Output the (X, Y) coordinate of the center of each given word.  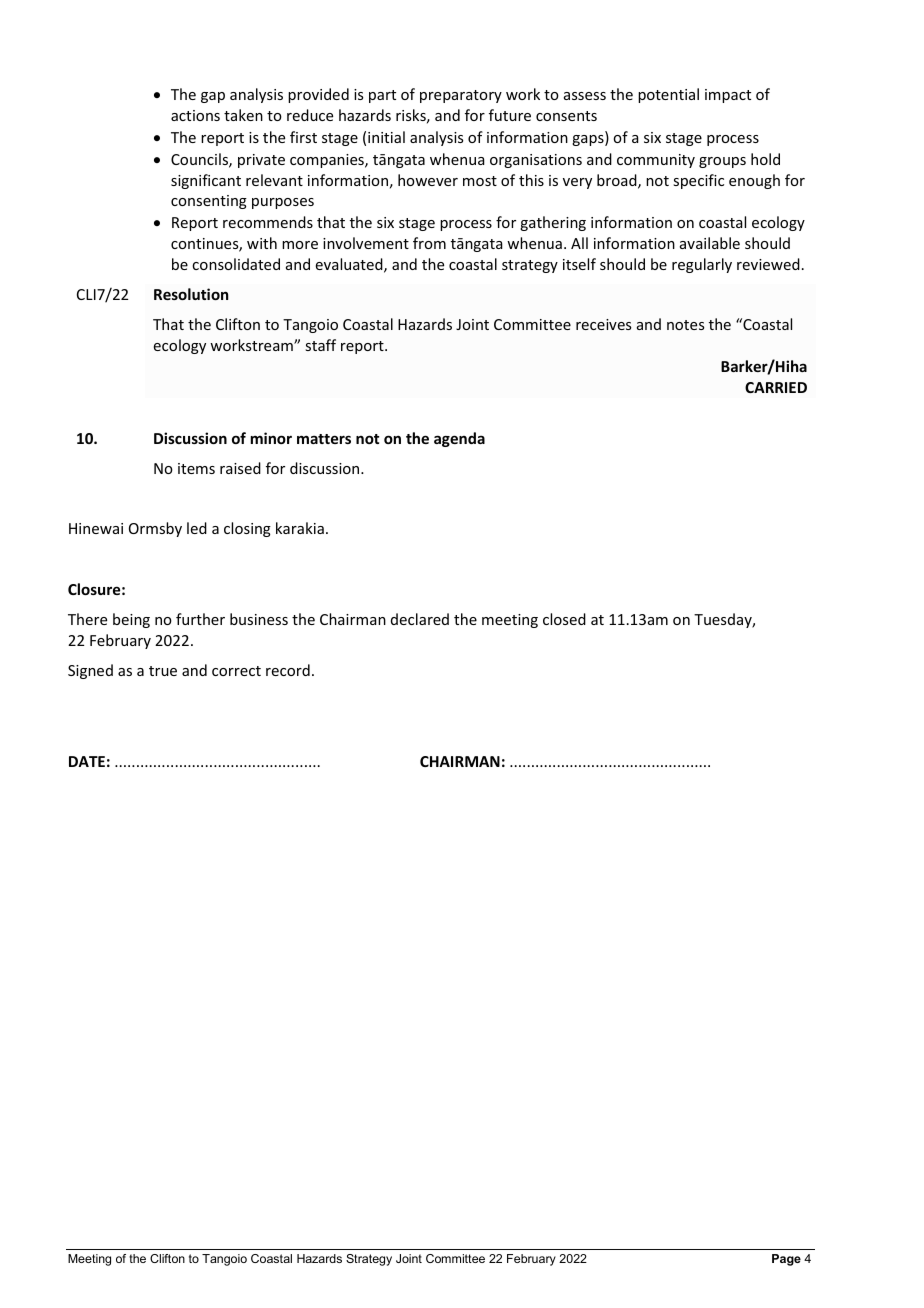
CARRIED (776, 387)
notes (685, 325)
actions (195, 115)
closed (564, 619)
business (259, 619)
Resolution (191, 294)
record (288, 670)
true (163, 671)
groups (722, 162)
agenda (459, 439)
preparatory (461, 96)
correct (236, 671)
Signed (90, 671)
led (197, 528)
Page (786, 1260)
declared (420, 619)
